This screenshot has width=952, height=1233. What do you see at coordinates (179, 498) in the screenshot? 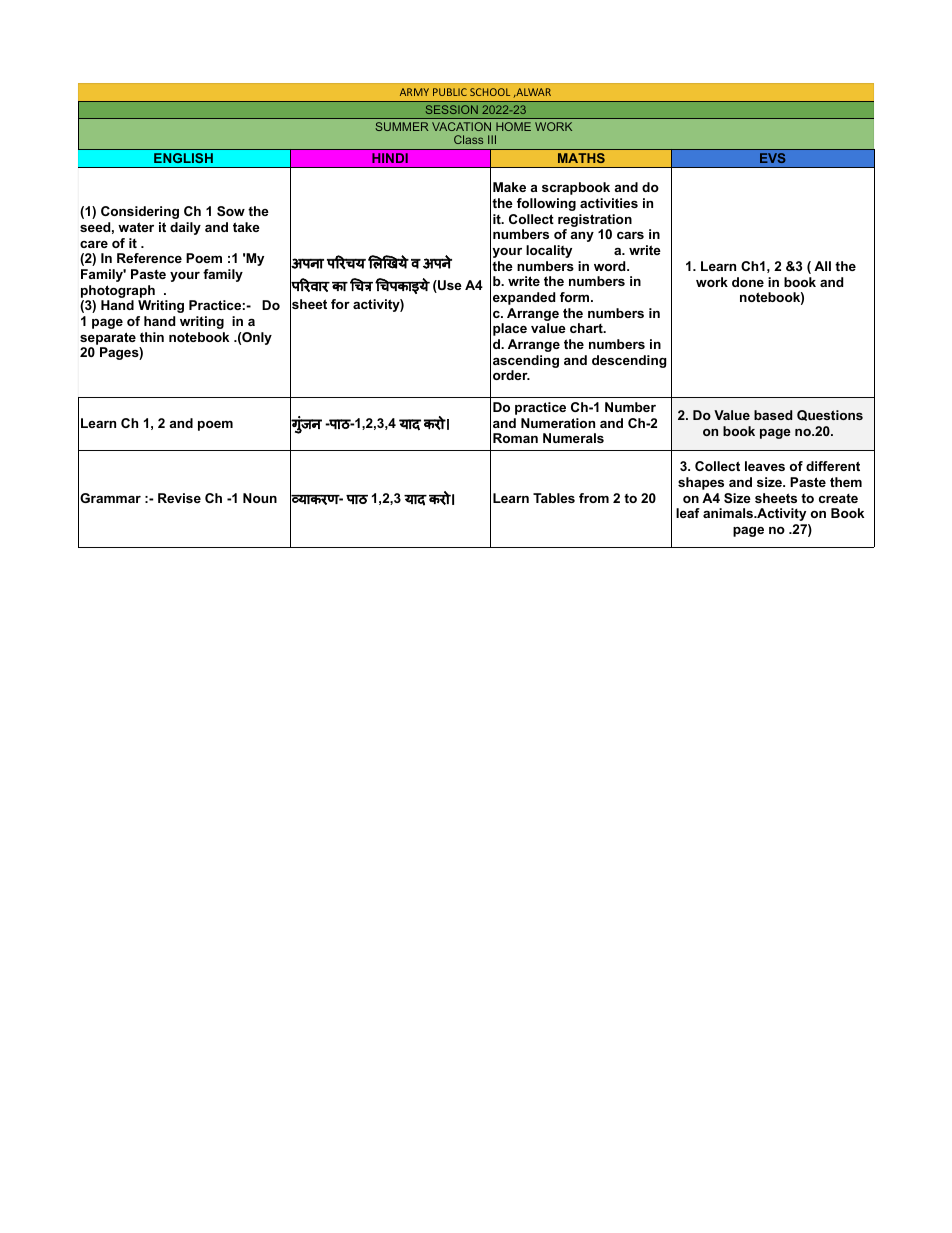
I see `Revise` at bounding box center [179, 498].
